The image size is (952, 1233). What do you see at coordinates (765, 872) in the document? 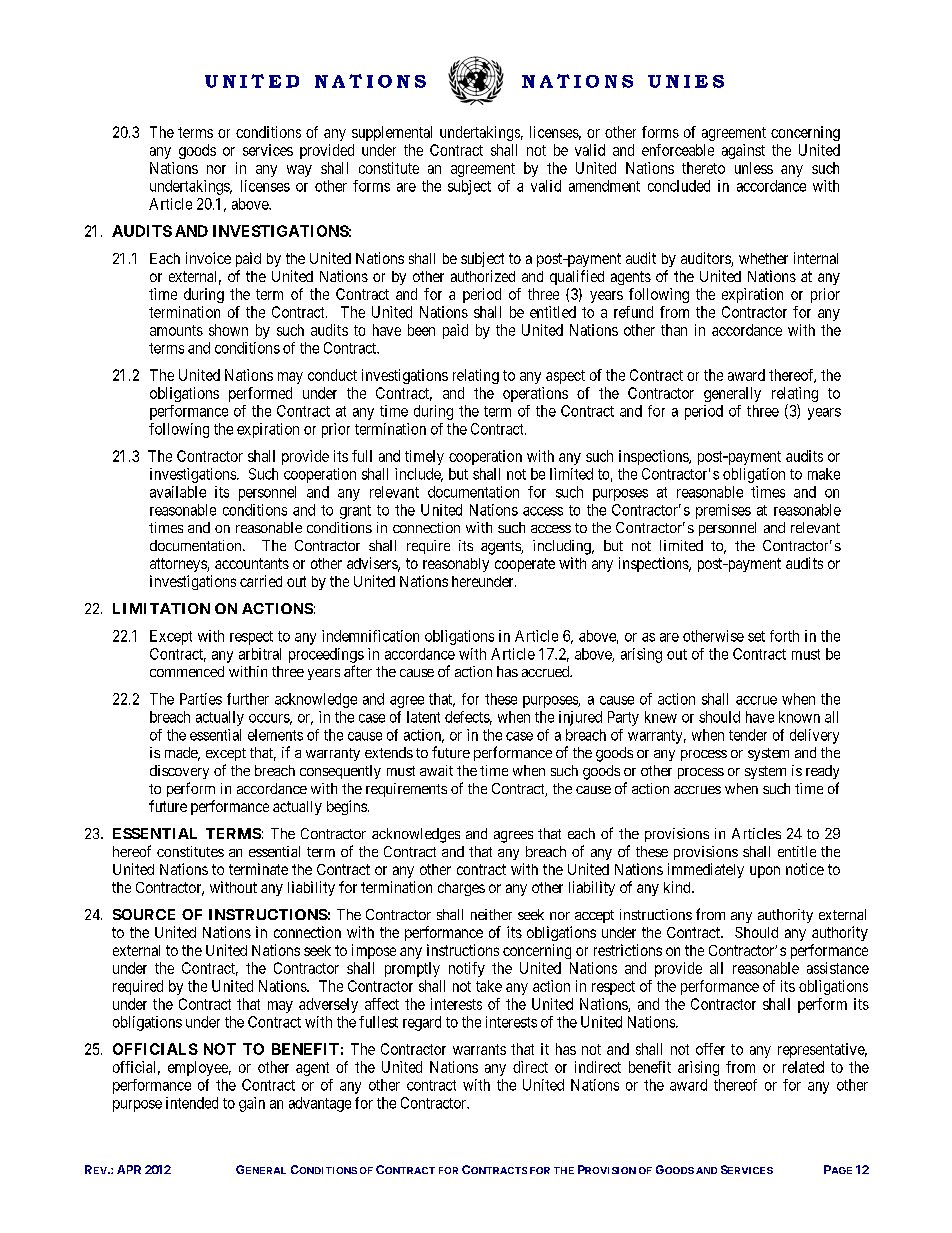
I see `upon` at bounding box center [765, 872].
